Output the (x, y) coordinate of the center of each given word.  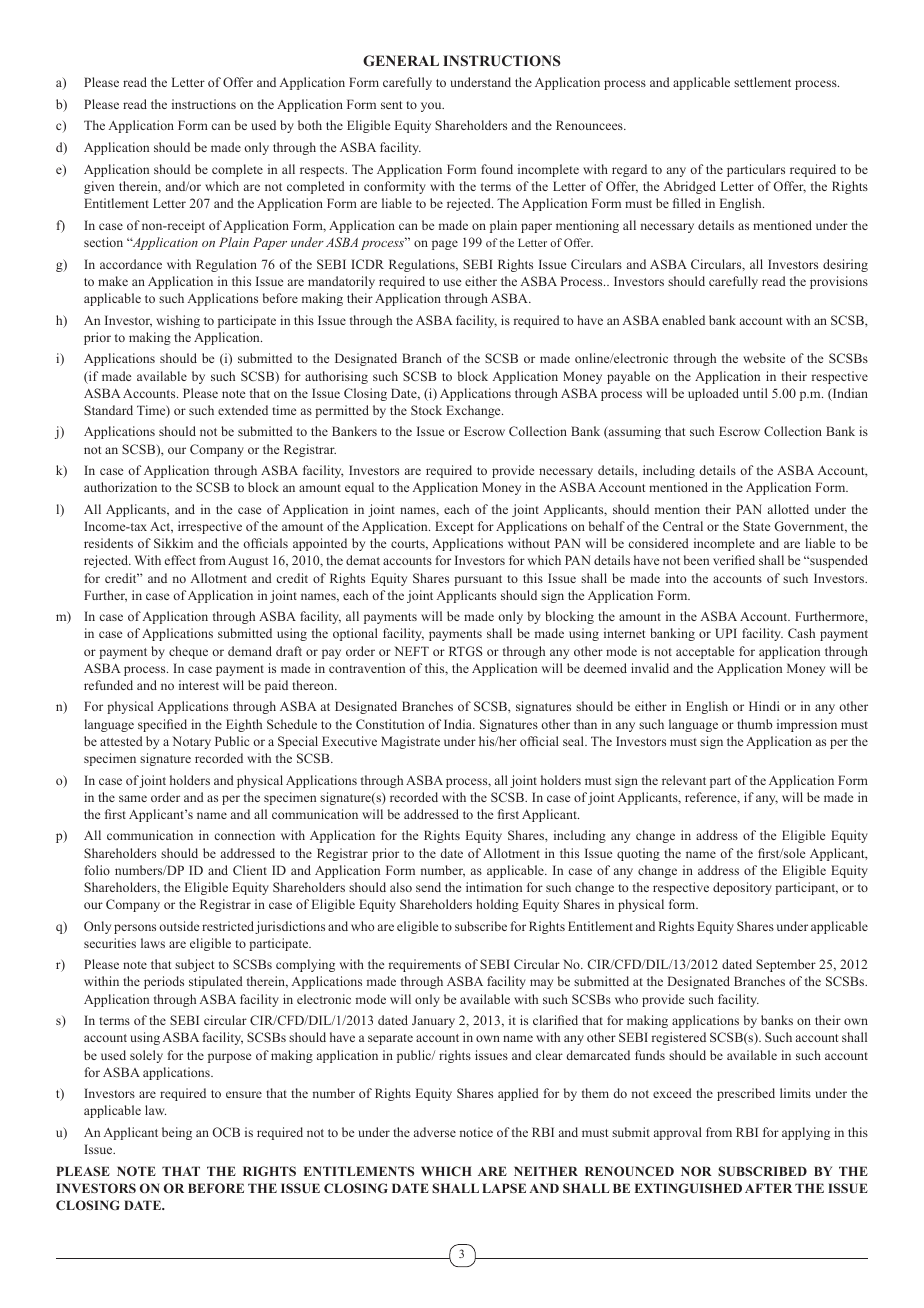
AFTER (768, 1188)
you (432, 107)
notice (476, 1132)
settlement (762, 82)
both (310, 125)
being (177, 1133)
